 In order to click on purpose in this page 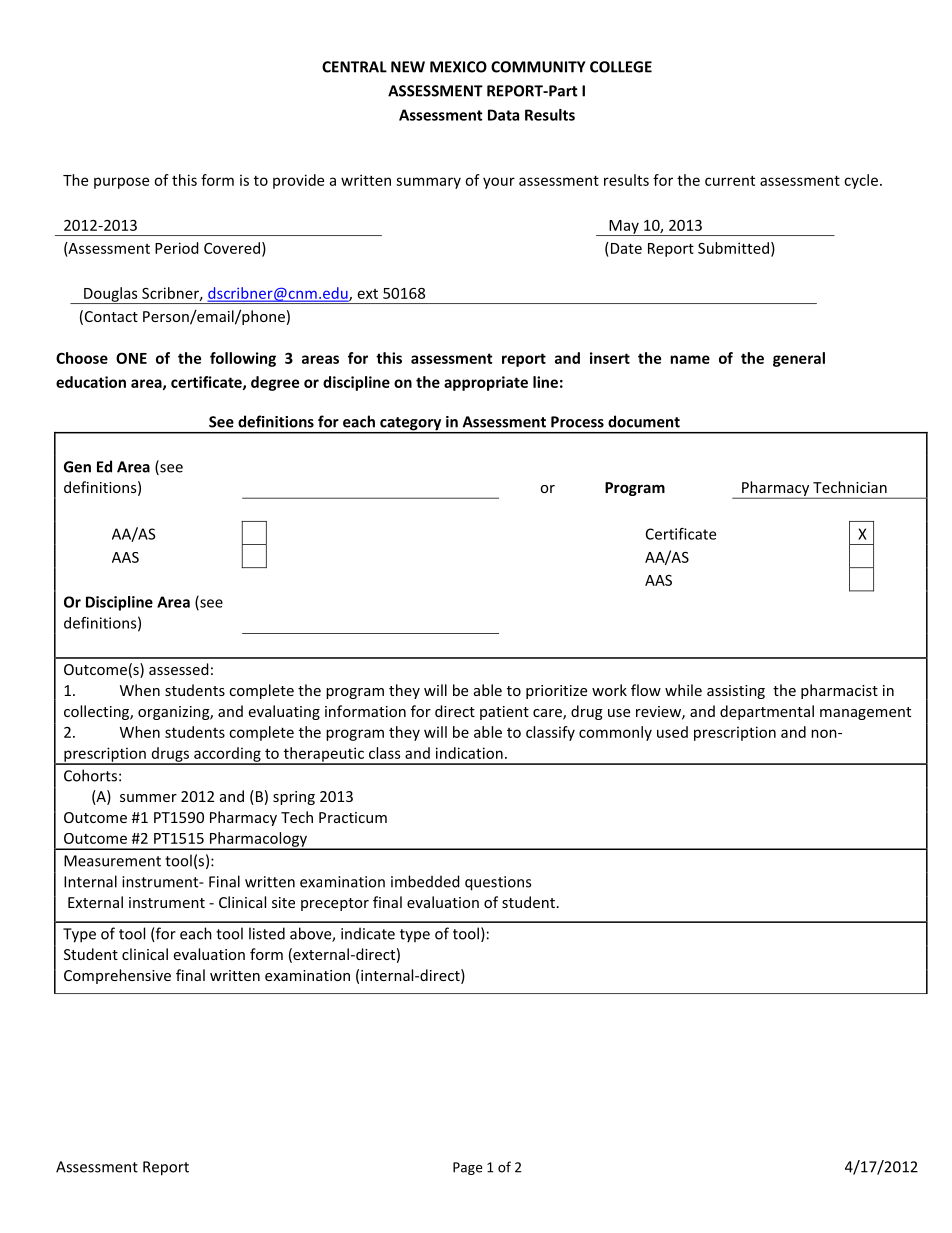, I will do `click(121, 183)`.
